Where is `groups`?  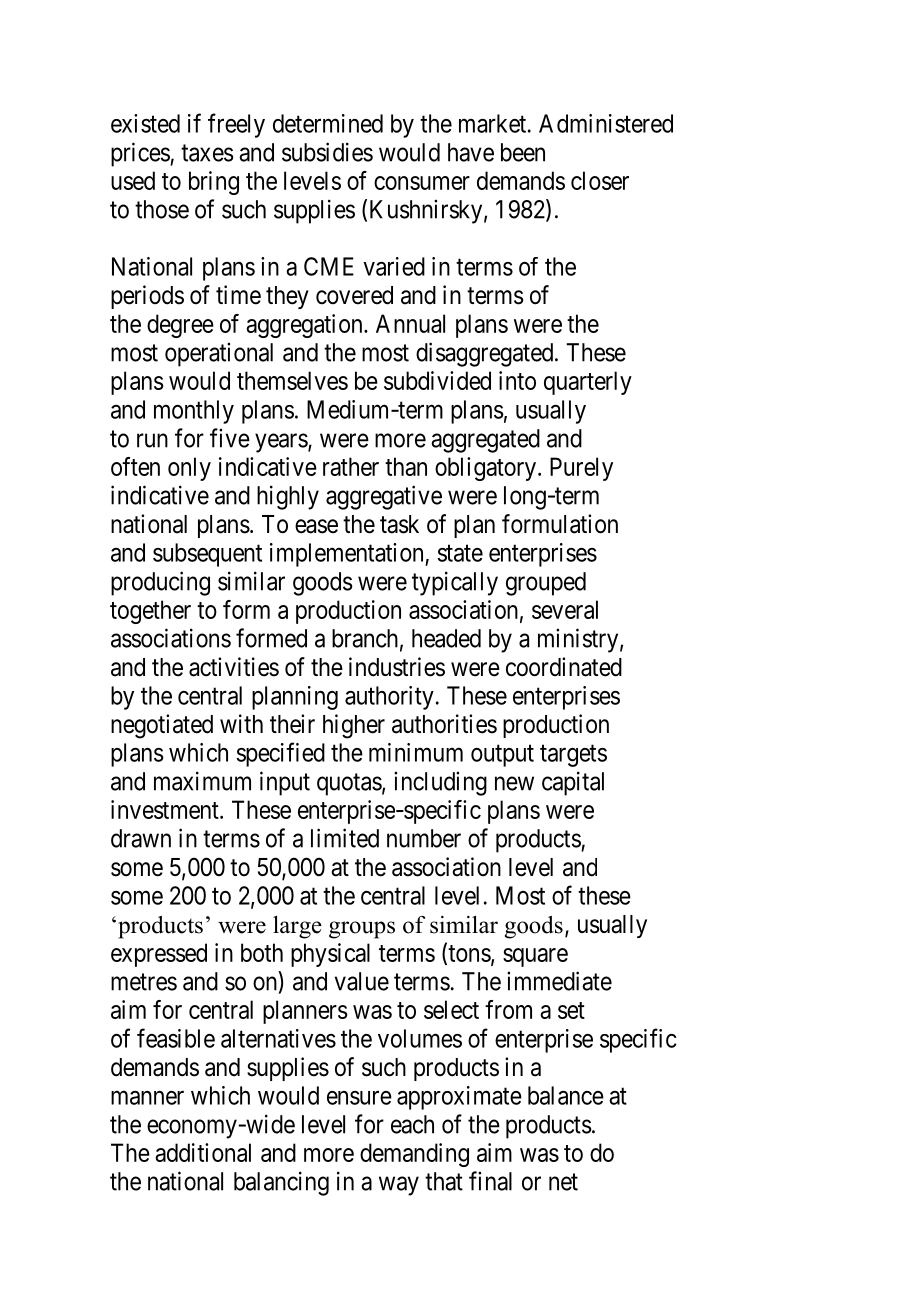
groups is located at coordinates (362, 930).
